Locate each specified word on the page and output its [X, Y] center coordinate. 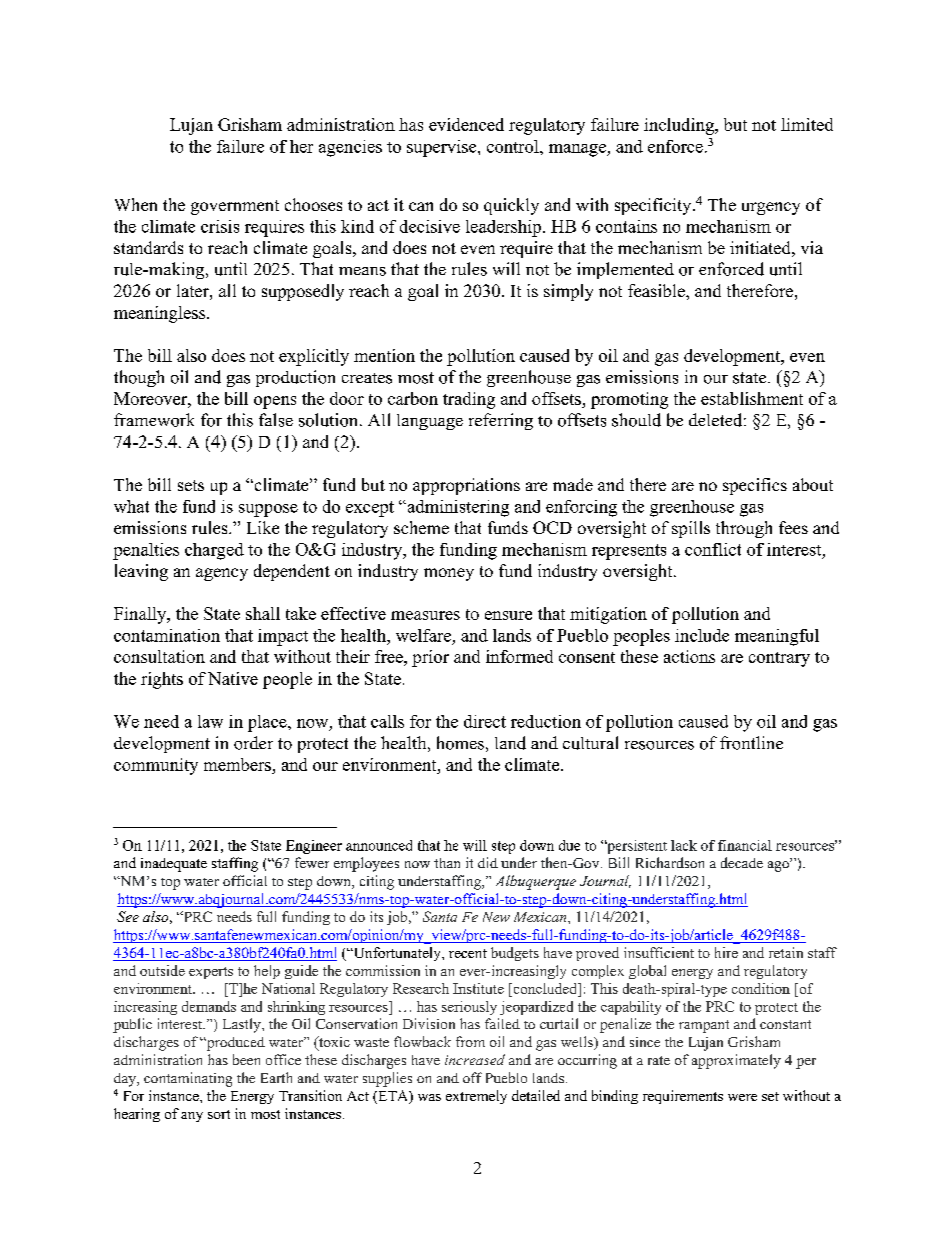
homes [460, 743]
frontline [751, 743]
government [235, 207]
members [238, 766]
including [680, 126]
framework [154, 420]
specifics [755, 486]
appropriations [466, 486]
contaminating [188, 1079]
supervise [443, 148]
